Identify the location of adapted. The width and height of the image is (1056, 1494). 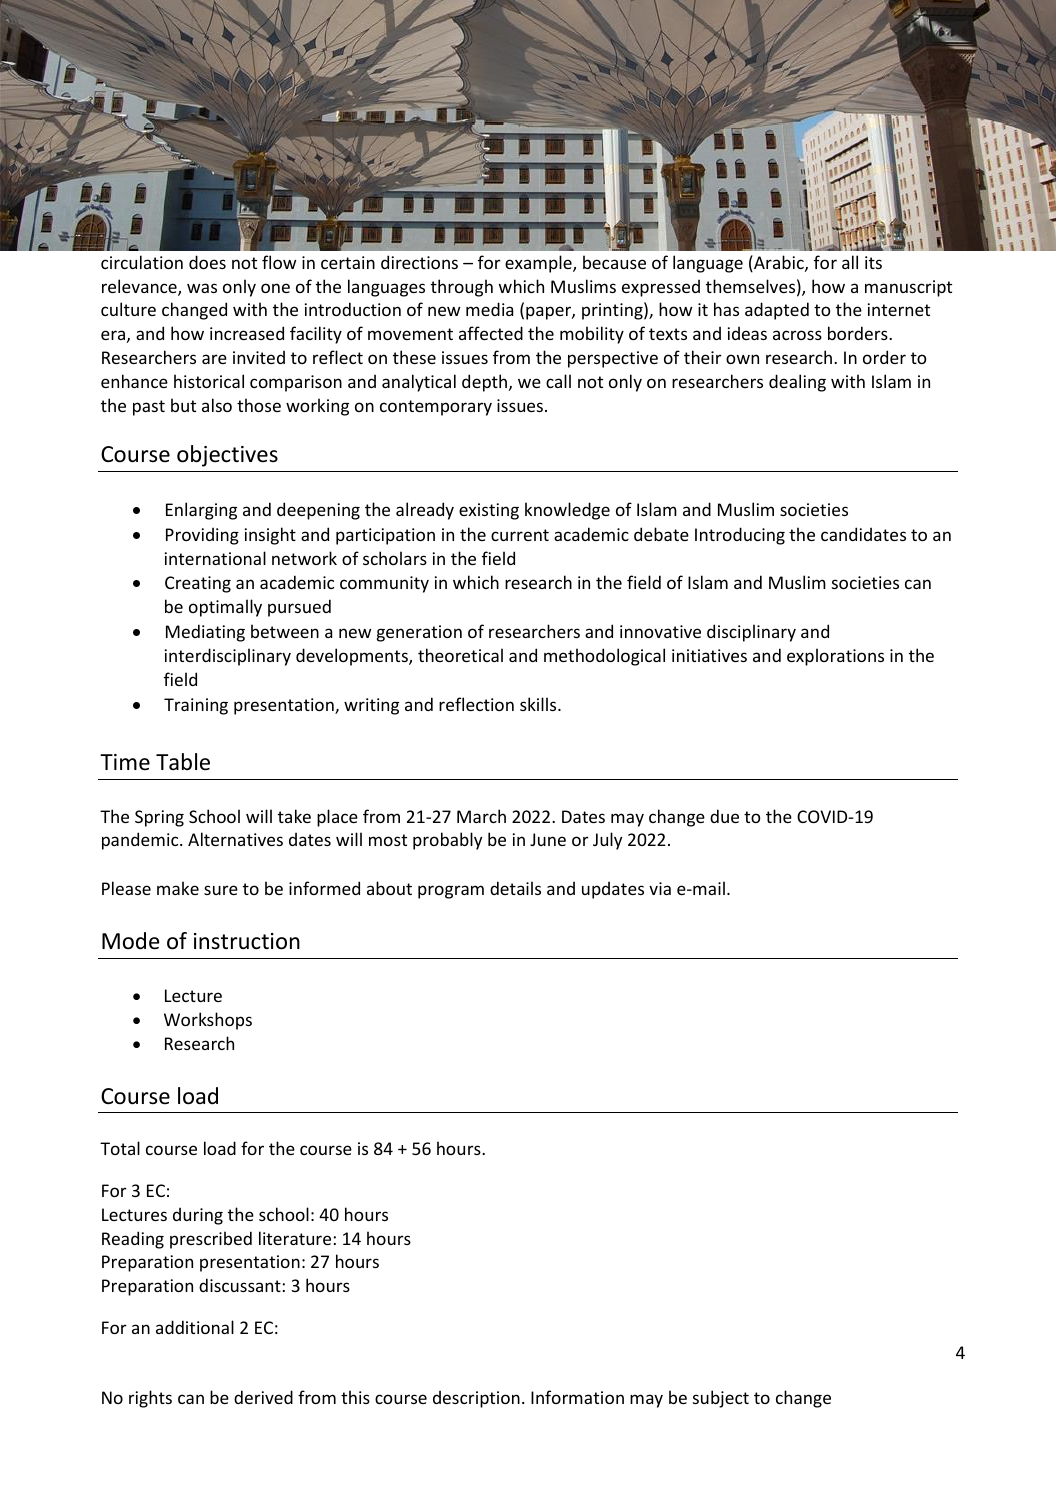
(777, 311).
